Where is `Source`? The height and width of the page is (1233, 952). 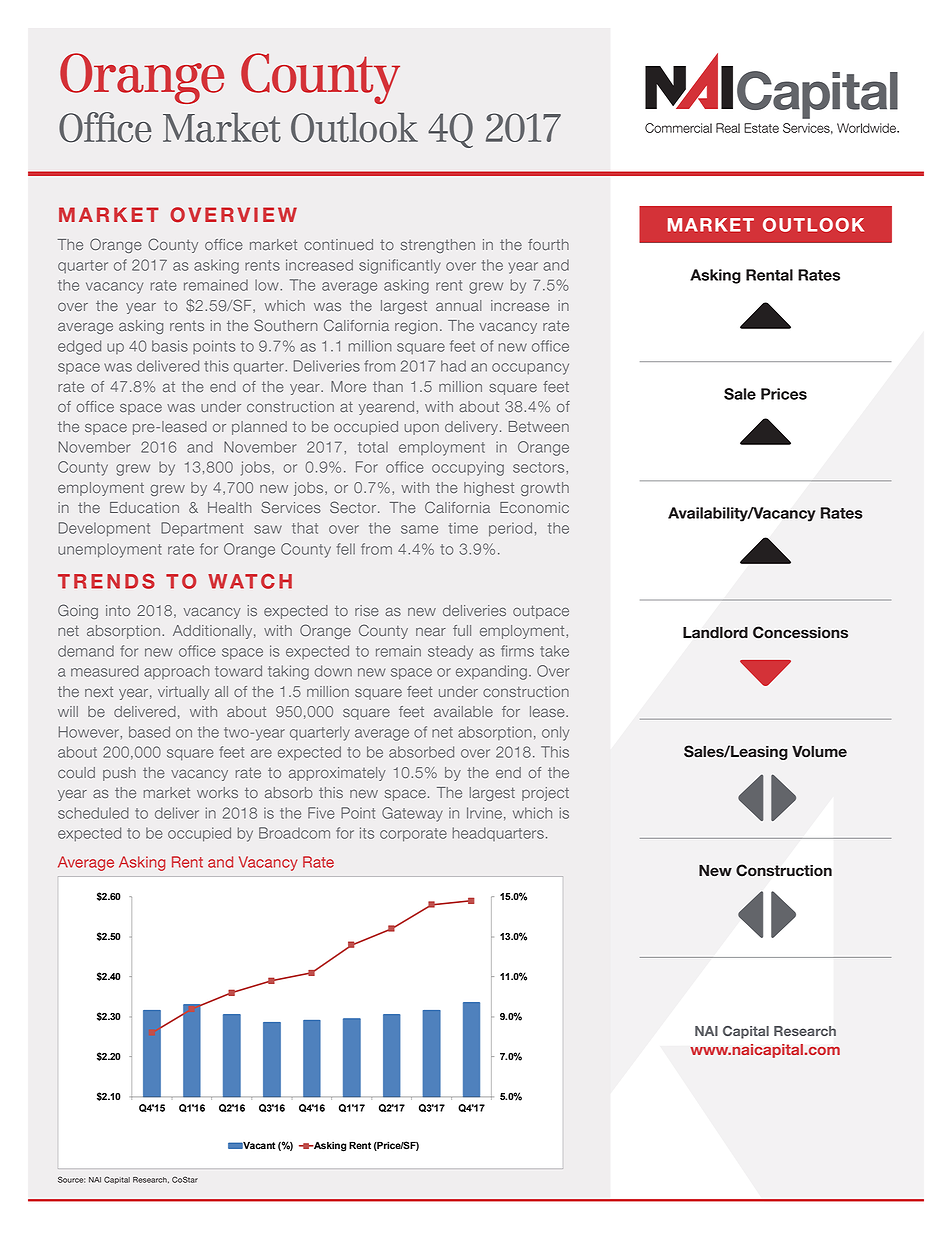 Source is located at coordinates (71, 1179).
